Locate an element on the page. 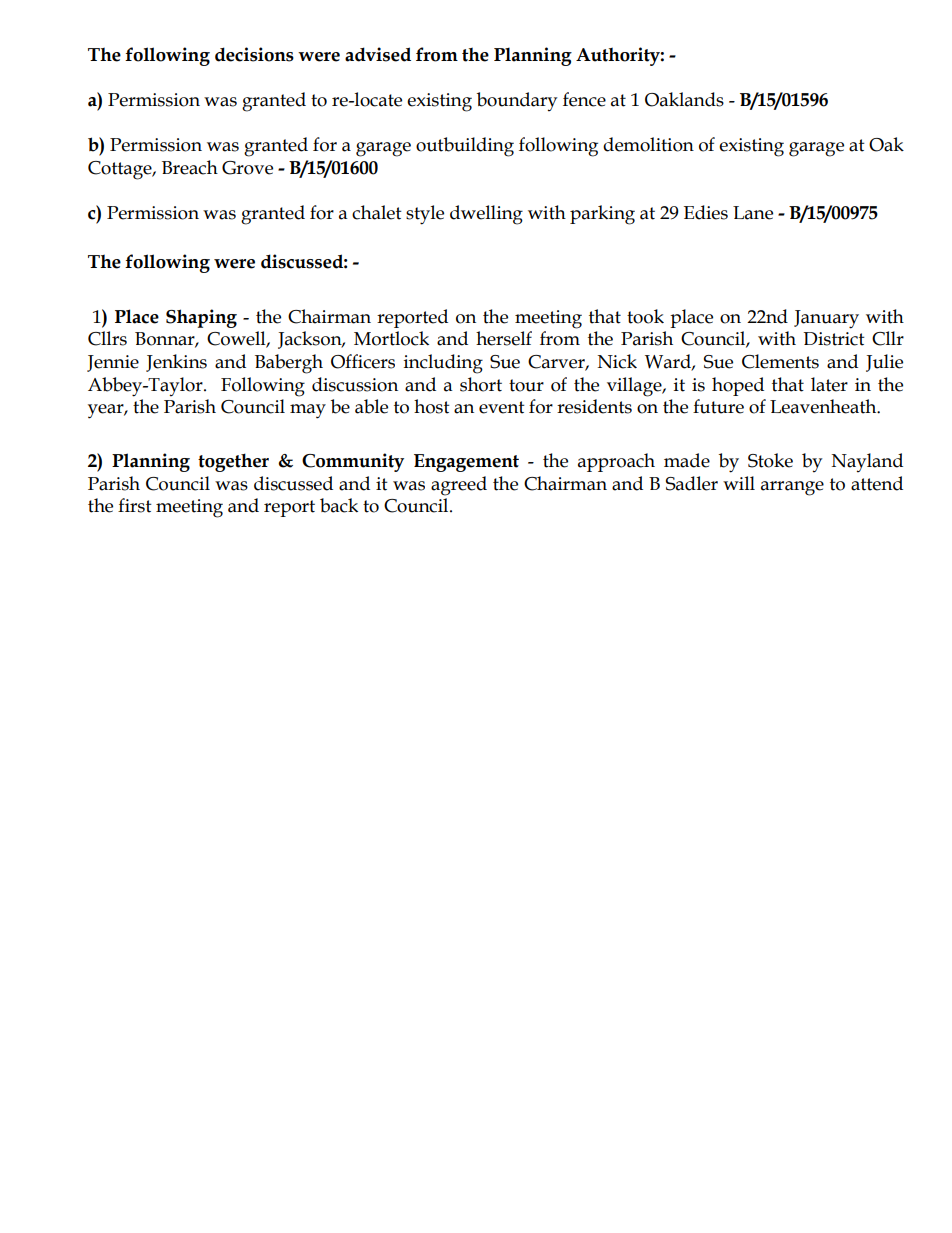 The image size is (952, 1233). fence is located at coordinates (584, 99).
